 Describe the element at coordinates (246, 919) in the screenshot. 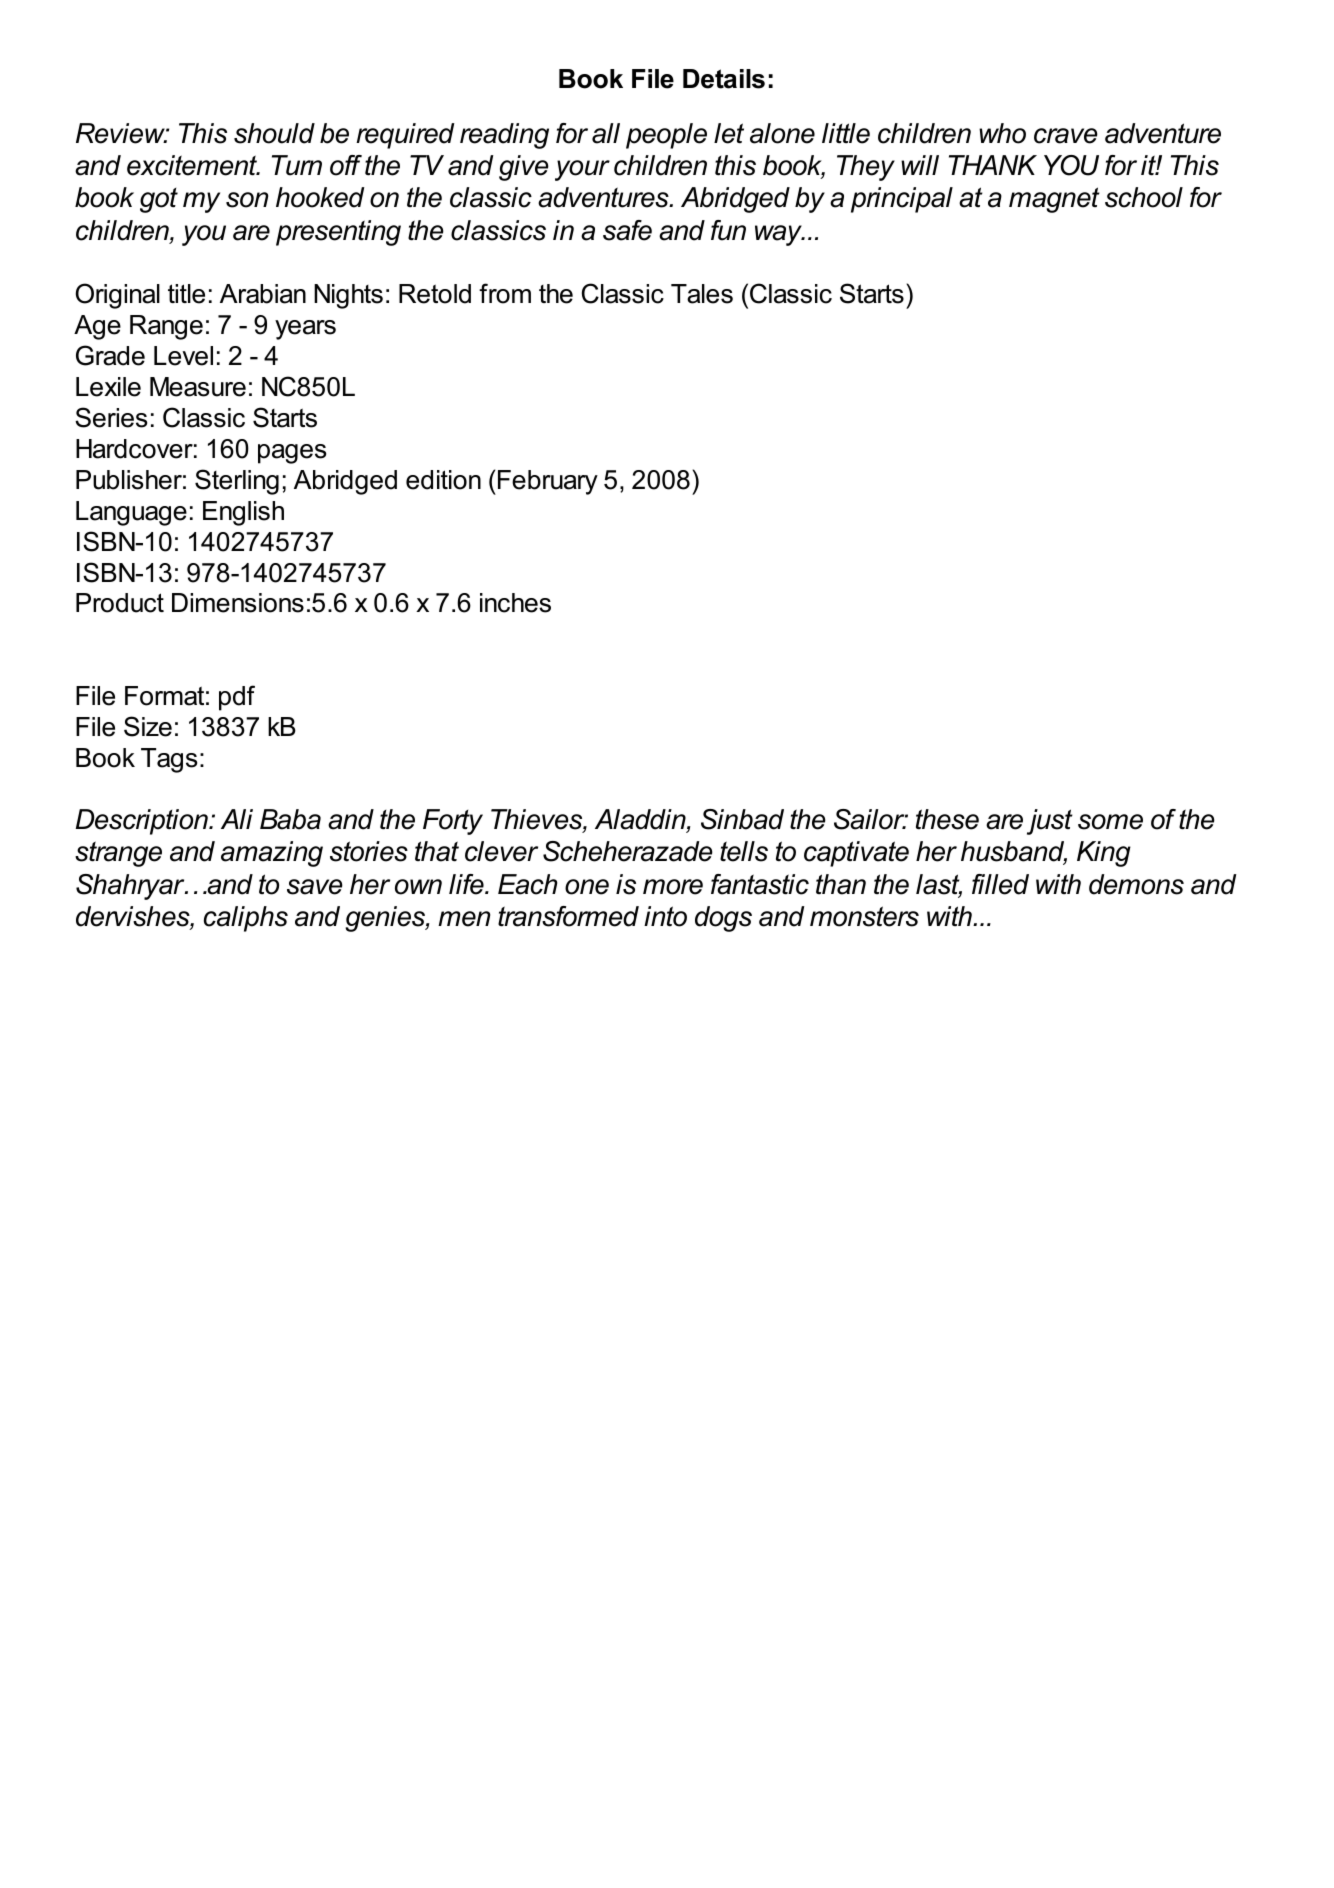

I see `caliphs` at that location.
